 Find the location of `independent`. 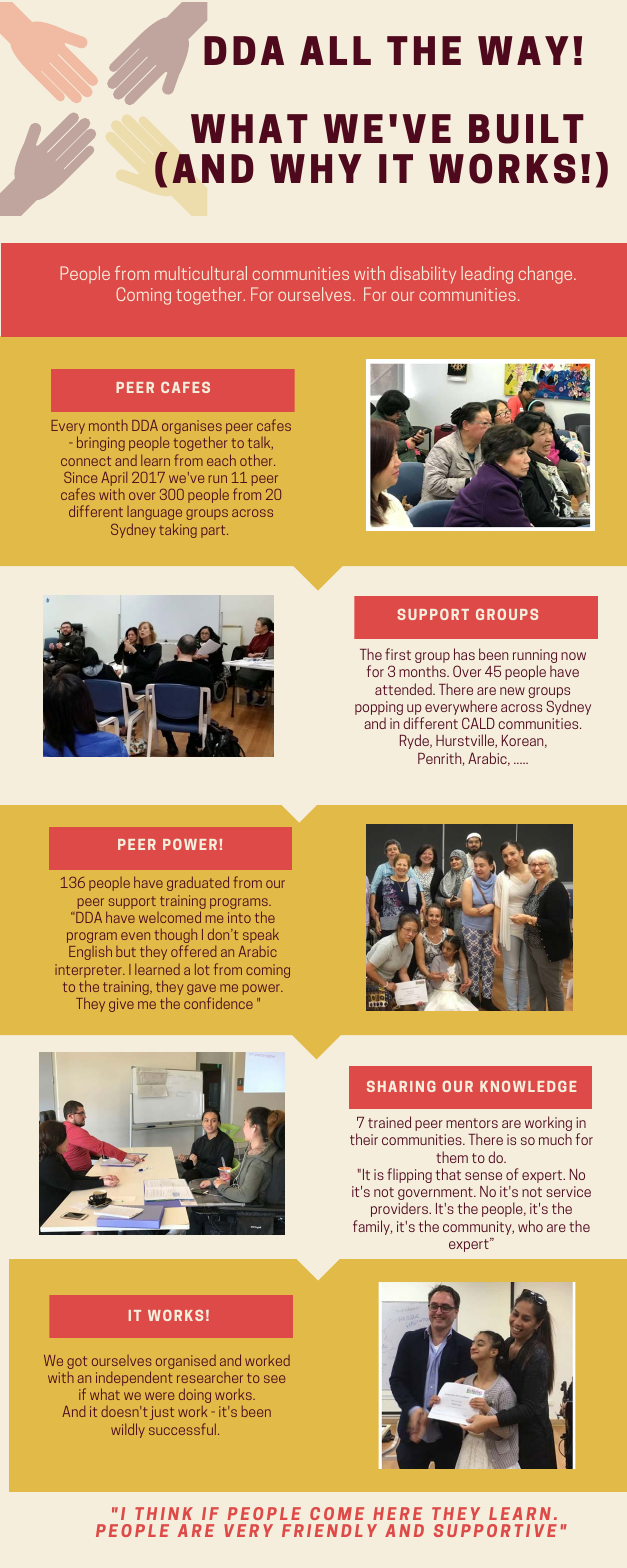

independent is located at coordinates (134, 1380).
